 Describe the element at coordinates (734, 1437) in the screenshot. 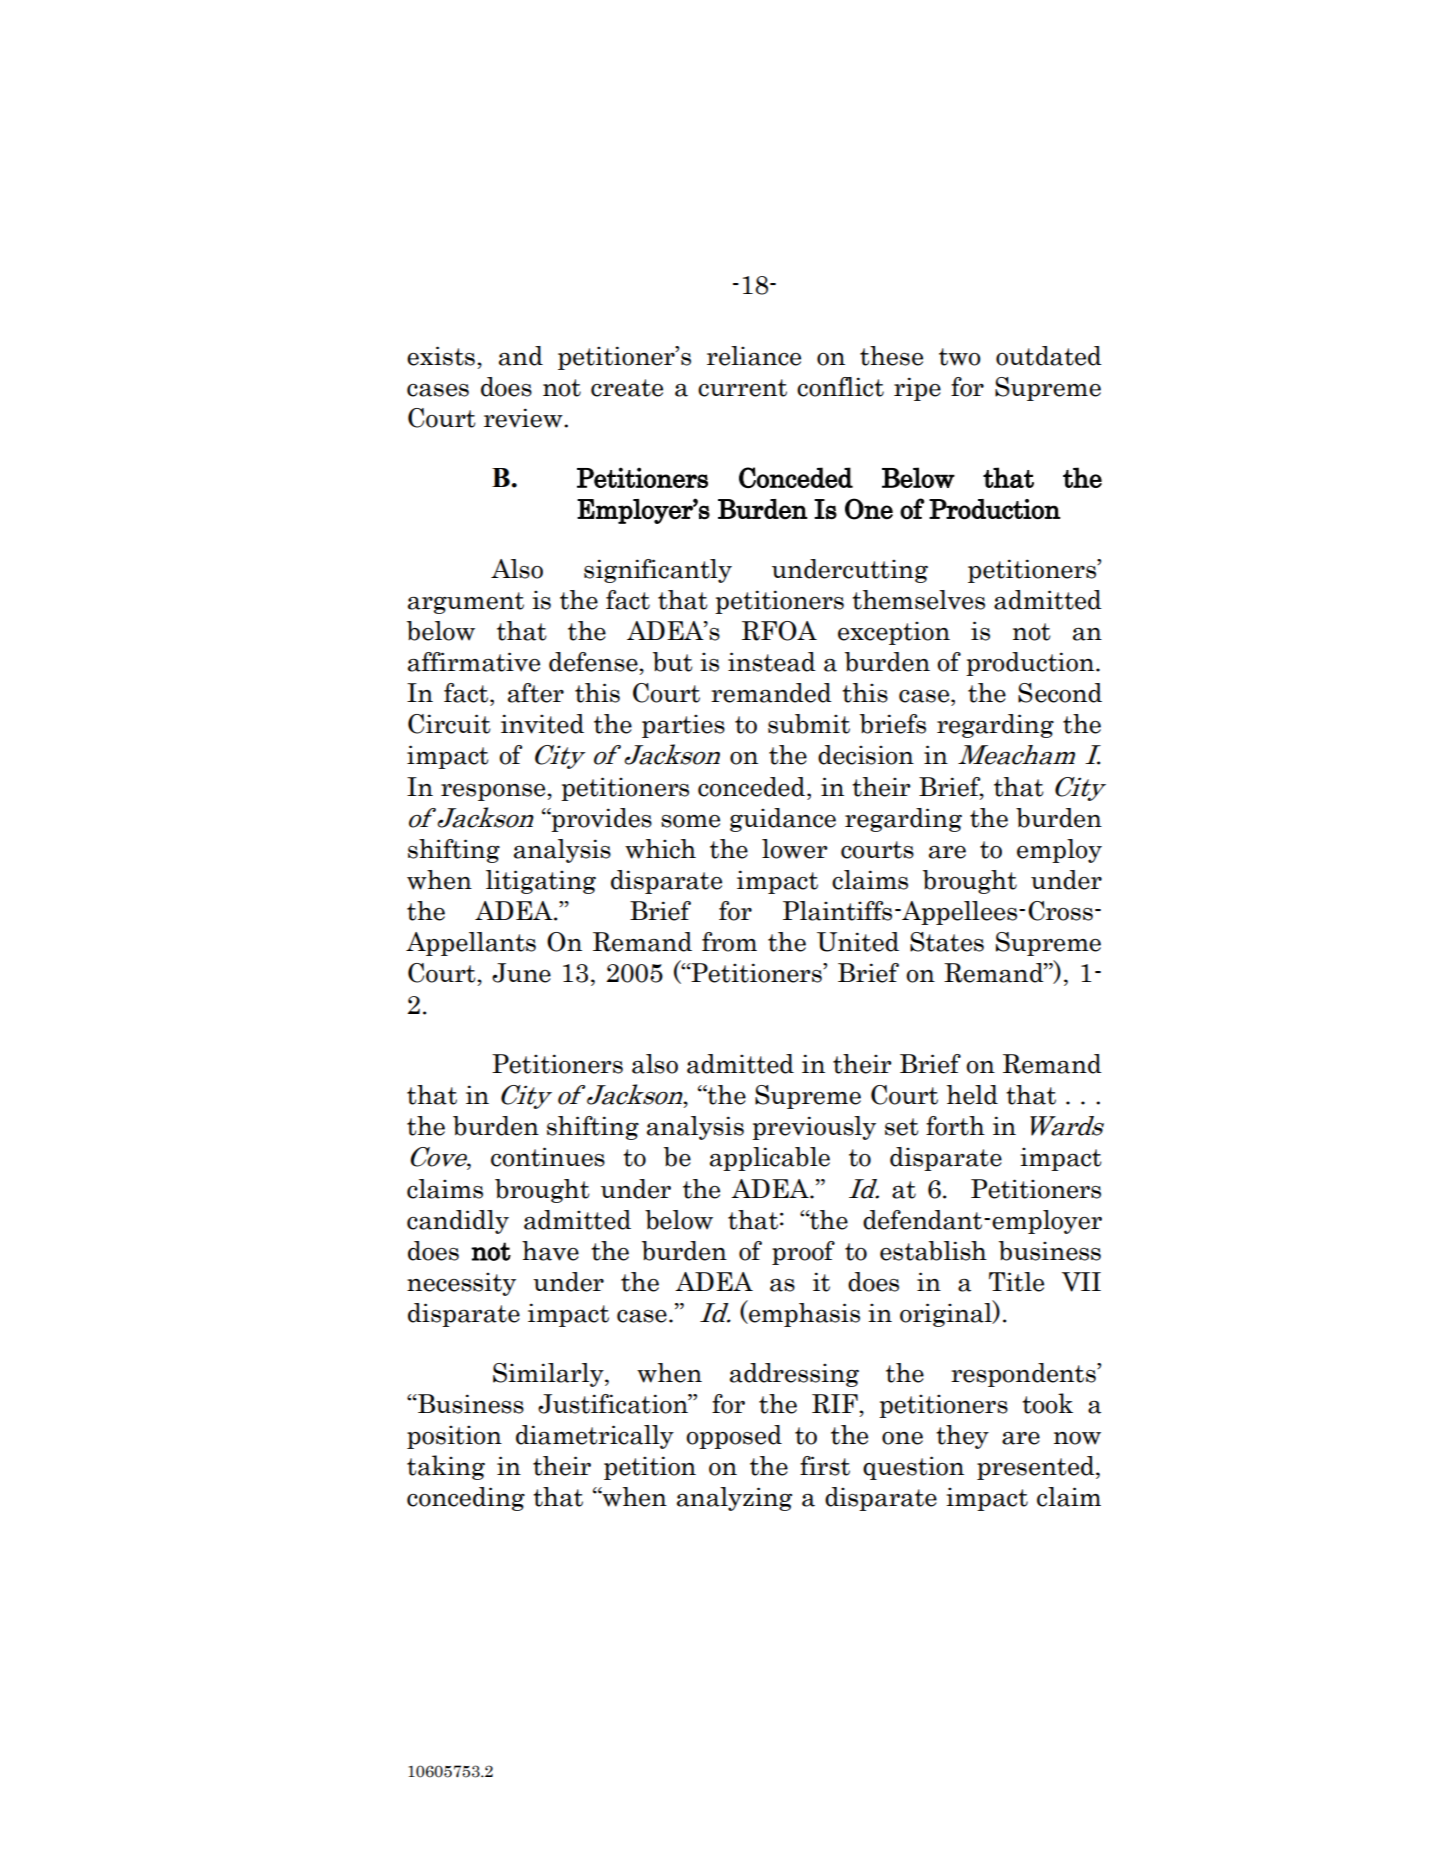

I see `opposed` at that location.
